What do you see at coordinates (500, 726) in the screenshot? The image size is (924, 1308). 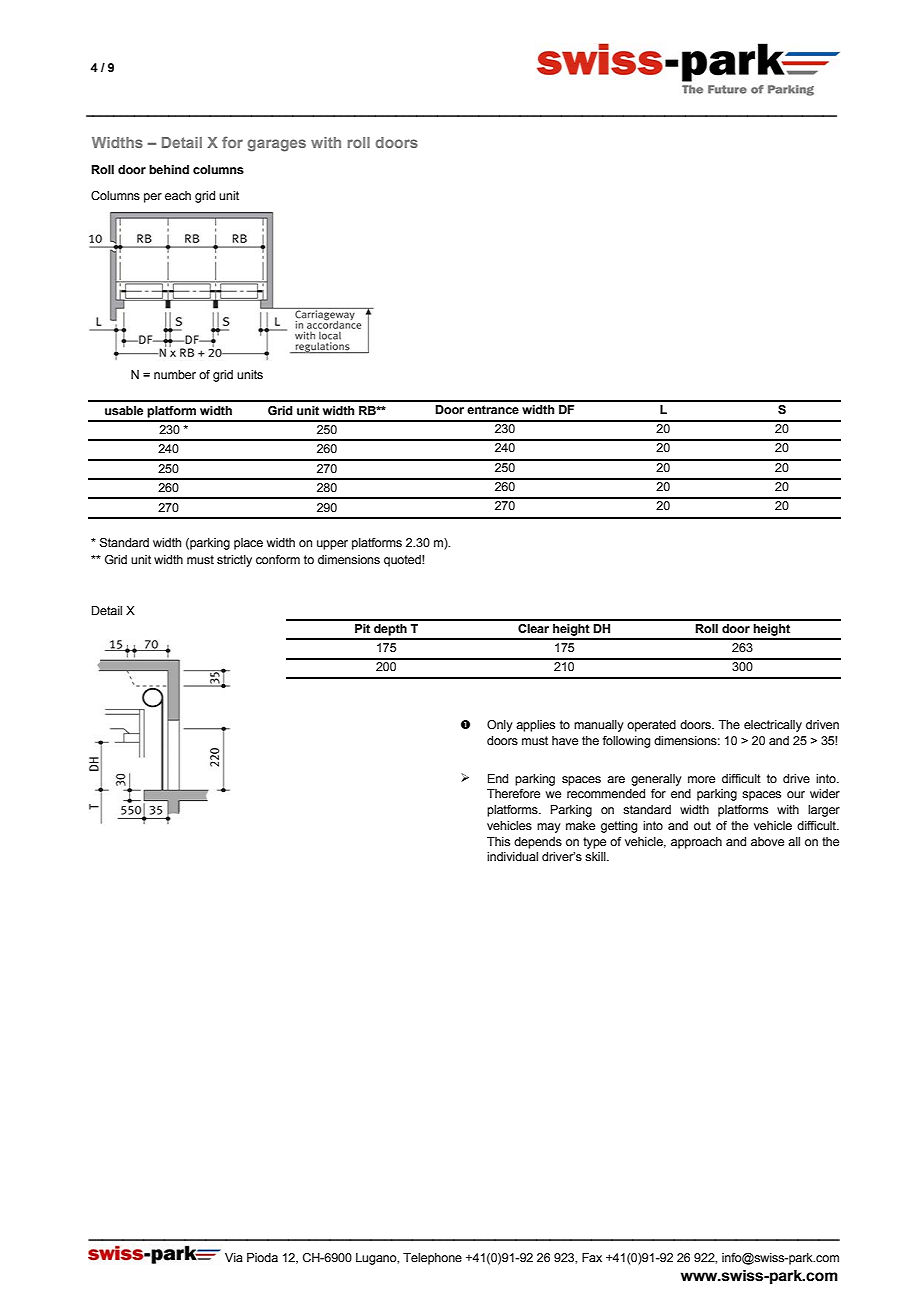 I see `Only` at bounding box center [500, 726].
